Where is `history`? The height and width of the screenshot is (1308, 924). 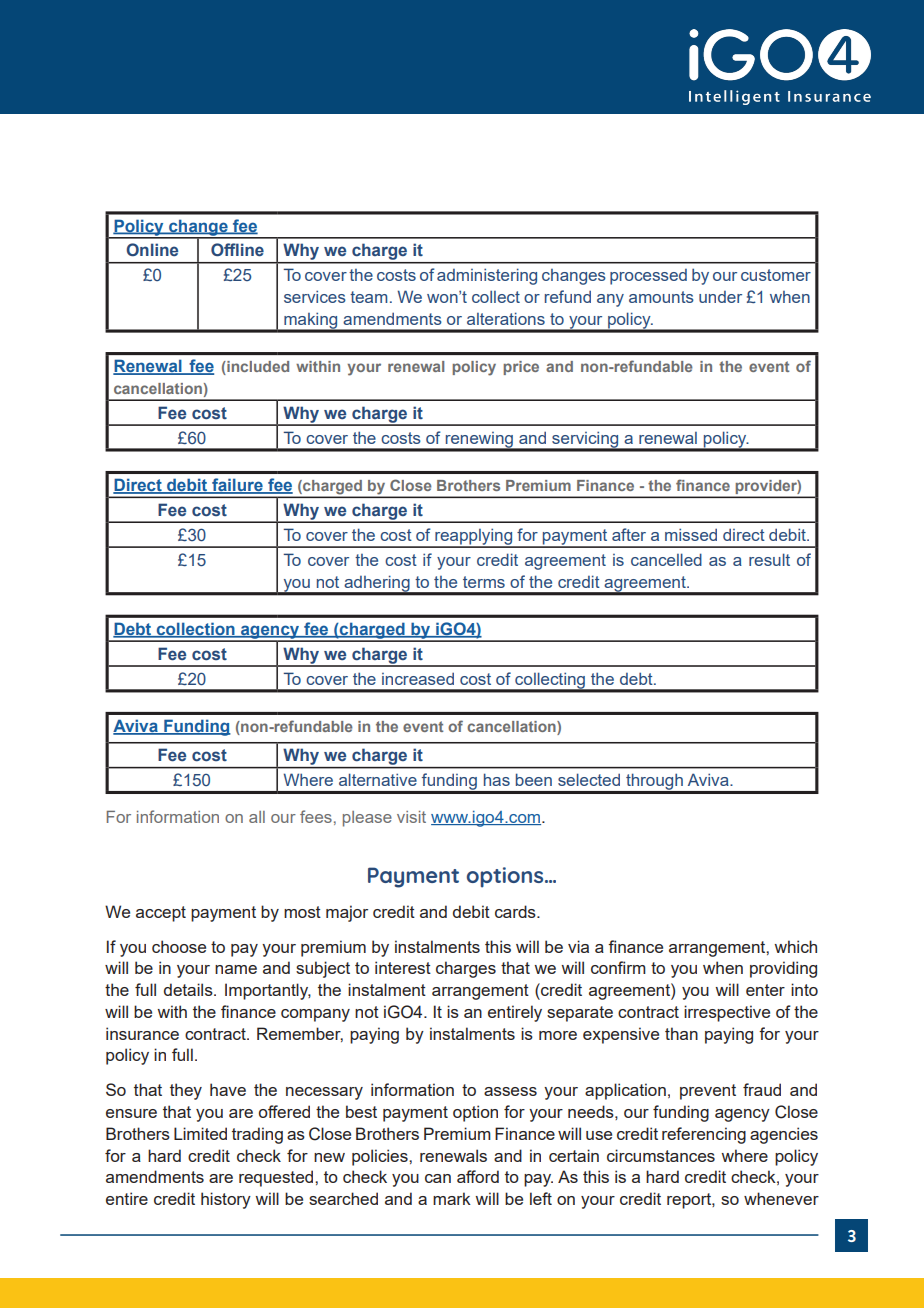 history is located at coordinates (226, 1200).
